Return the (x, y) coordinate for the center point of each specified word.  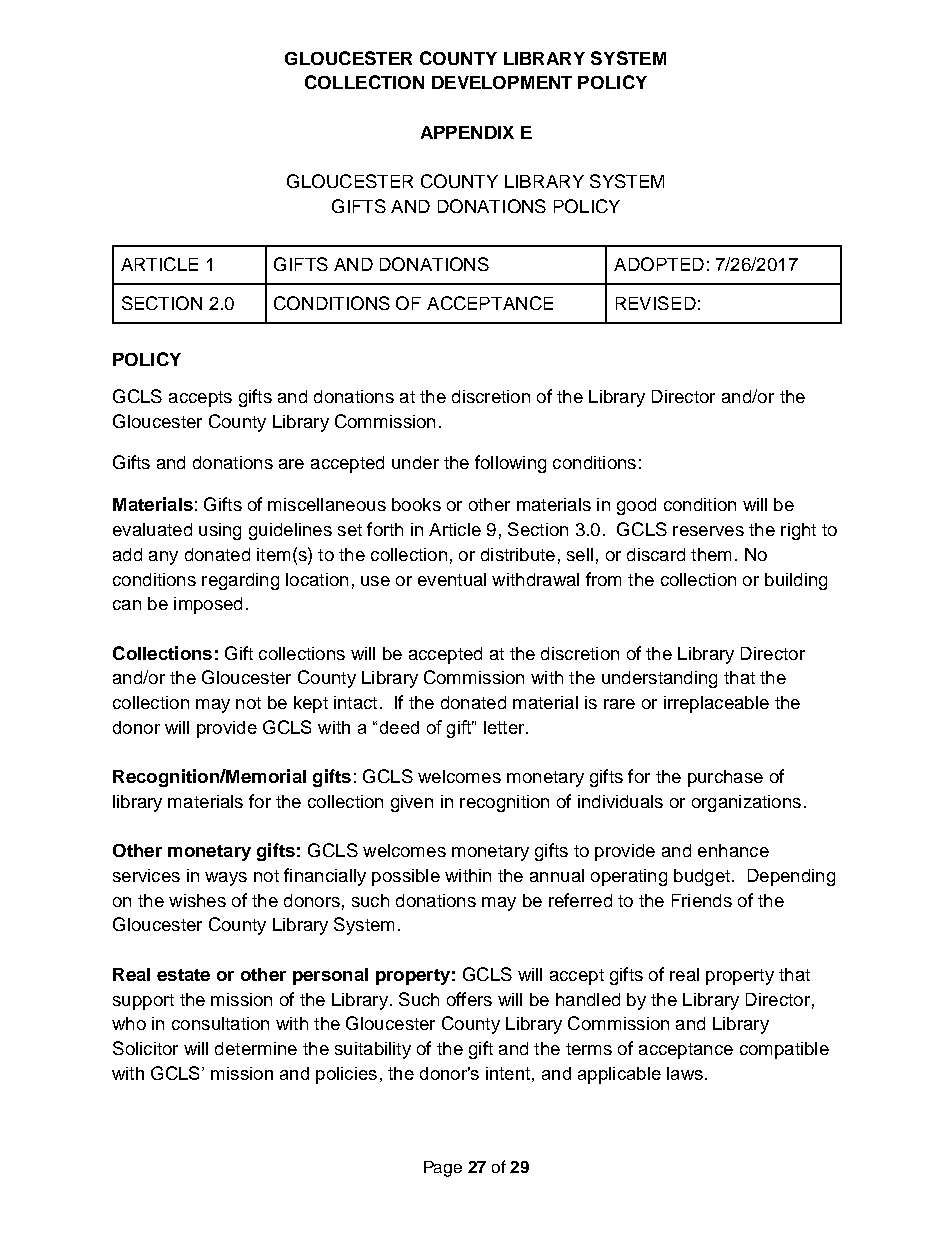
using (220, 531)
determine (256, 1048)
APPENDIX (467, 132)
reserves (708, 531)
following (510, 464)
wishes (197, 900)
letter (505, 727)
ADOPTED (659, 264)
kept (311, 704)
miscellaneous (327, 504)
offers (469, 999)
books (416, 504)
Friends (702, 900)
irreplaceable (716, 704)
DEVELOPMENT (502, 82)
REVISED (656, 303)
